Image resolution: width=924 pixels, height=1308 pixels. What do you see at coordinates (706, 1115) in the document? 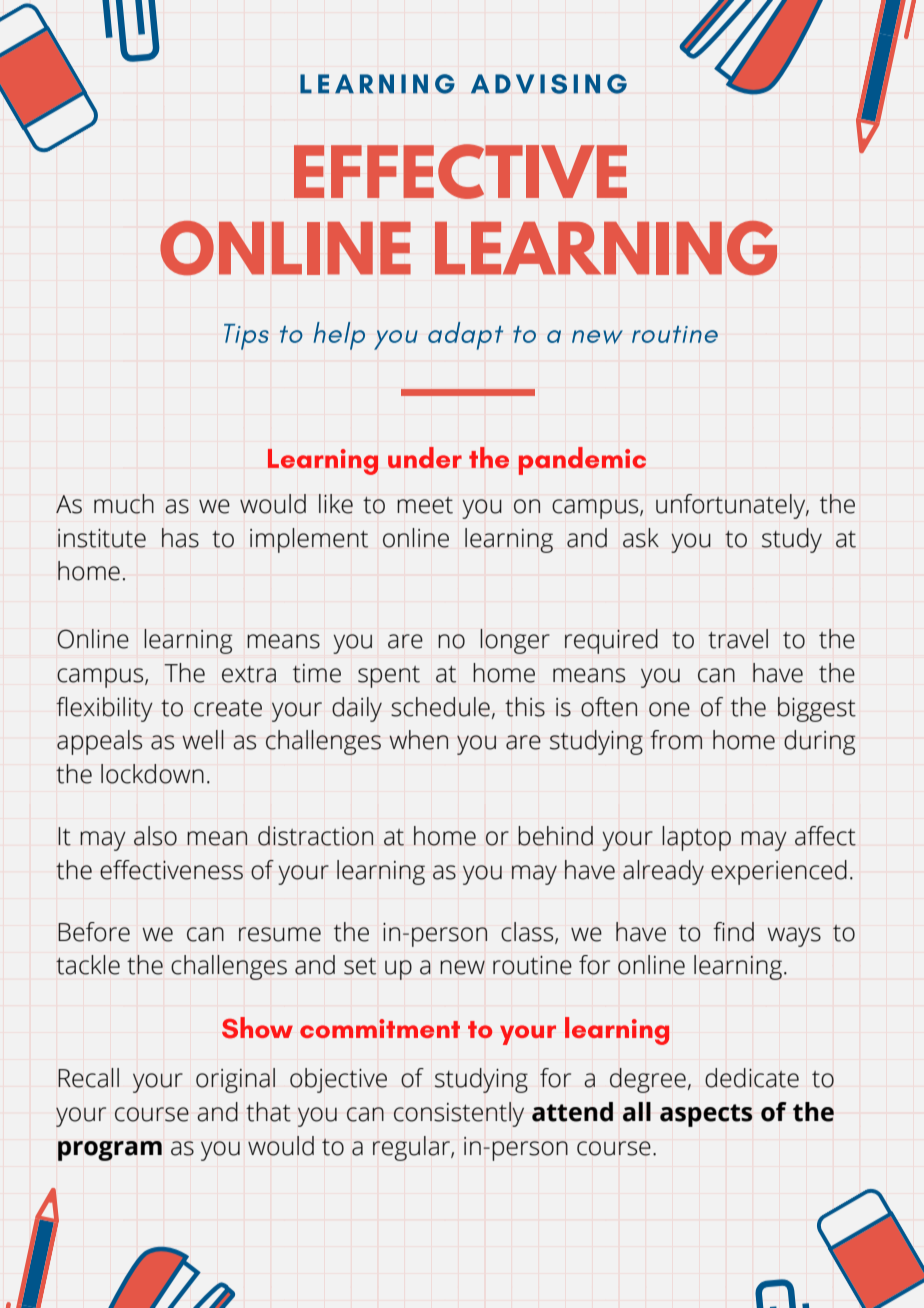
I see `aspects` at bounding box center [706, 1115].
